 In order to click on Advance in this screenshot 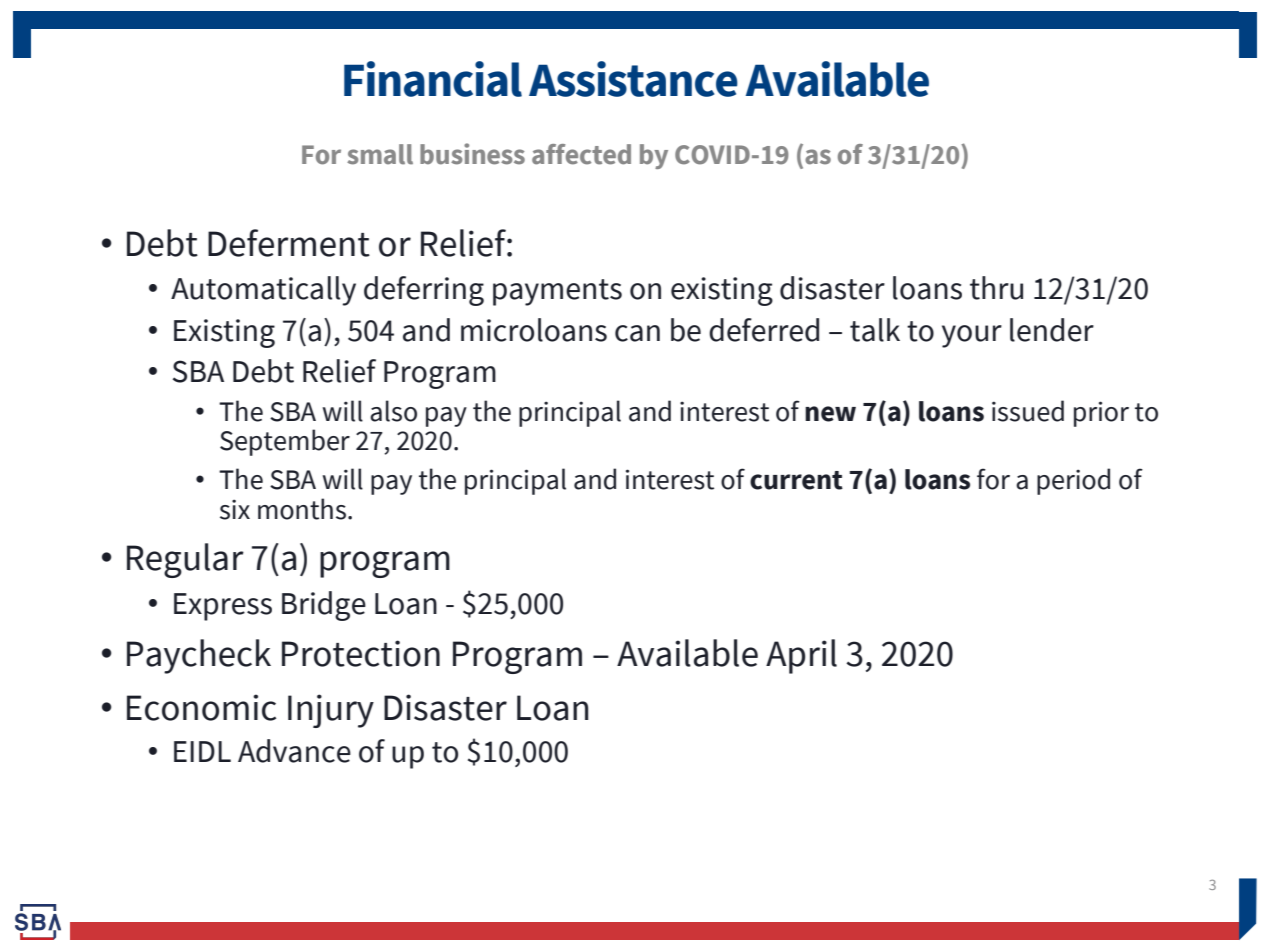, I will do `click(294, 751)`.
